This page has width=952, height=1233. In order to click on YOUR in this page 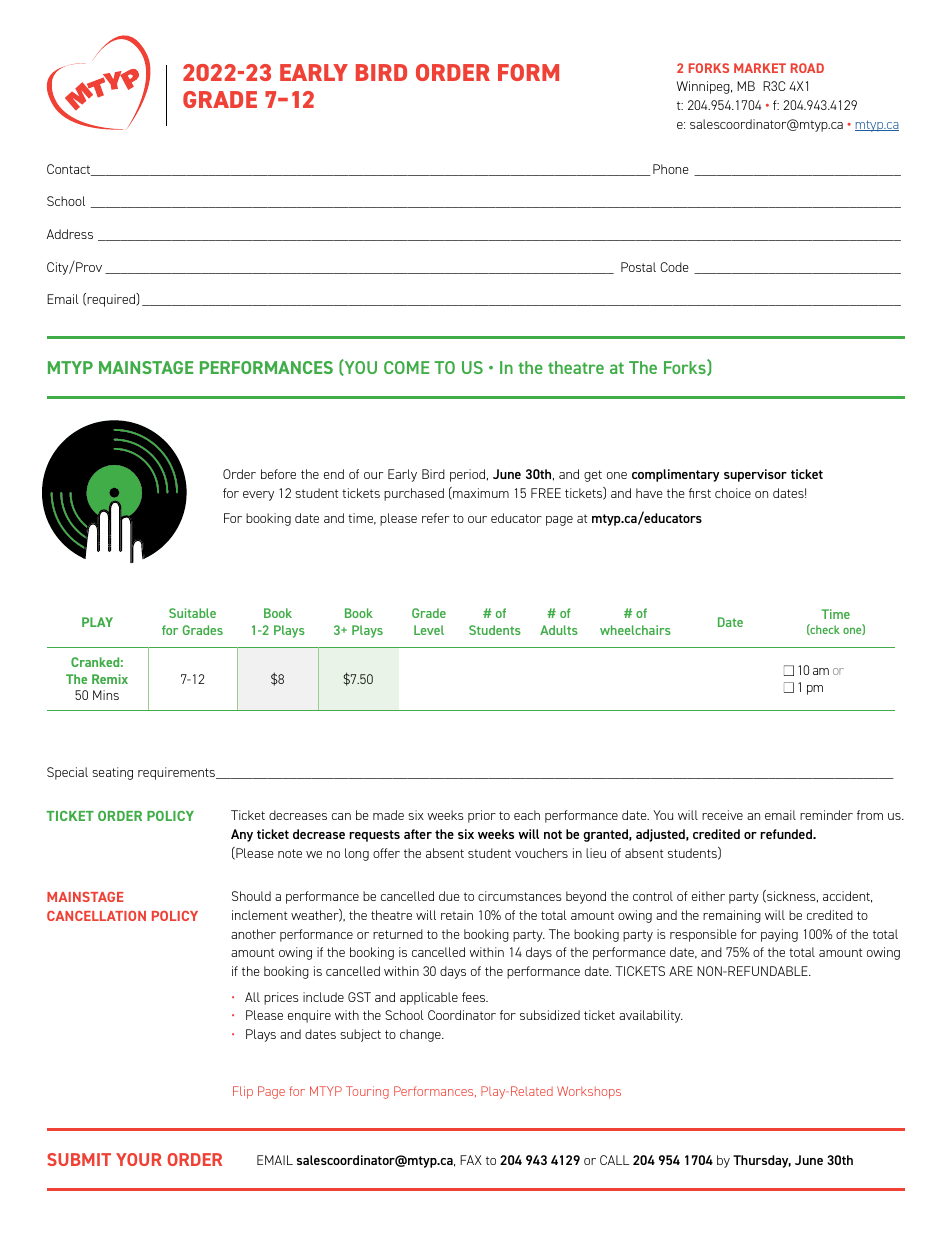, I will do `click(139, 1159)`.
